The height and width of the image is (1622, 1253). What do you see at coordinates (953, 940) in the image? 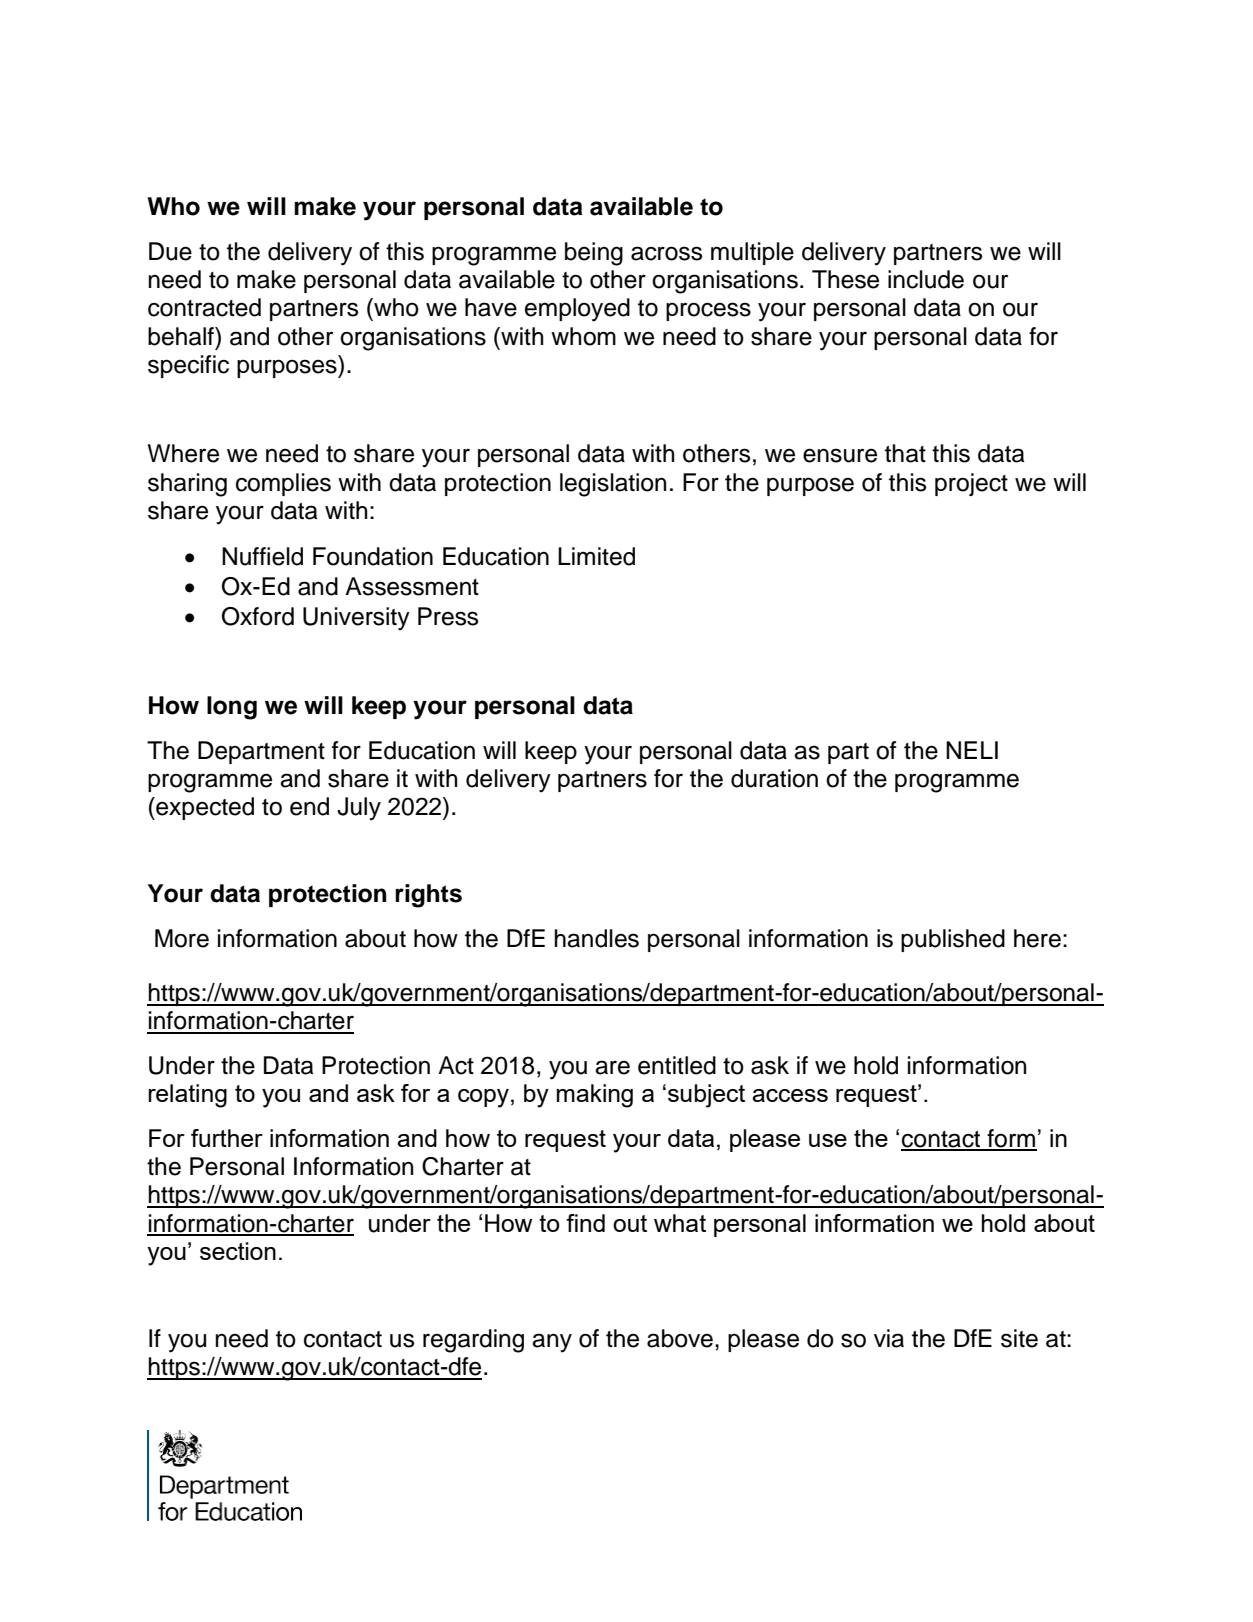
I see `published` at bounding box center [953, 940].
